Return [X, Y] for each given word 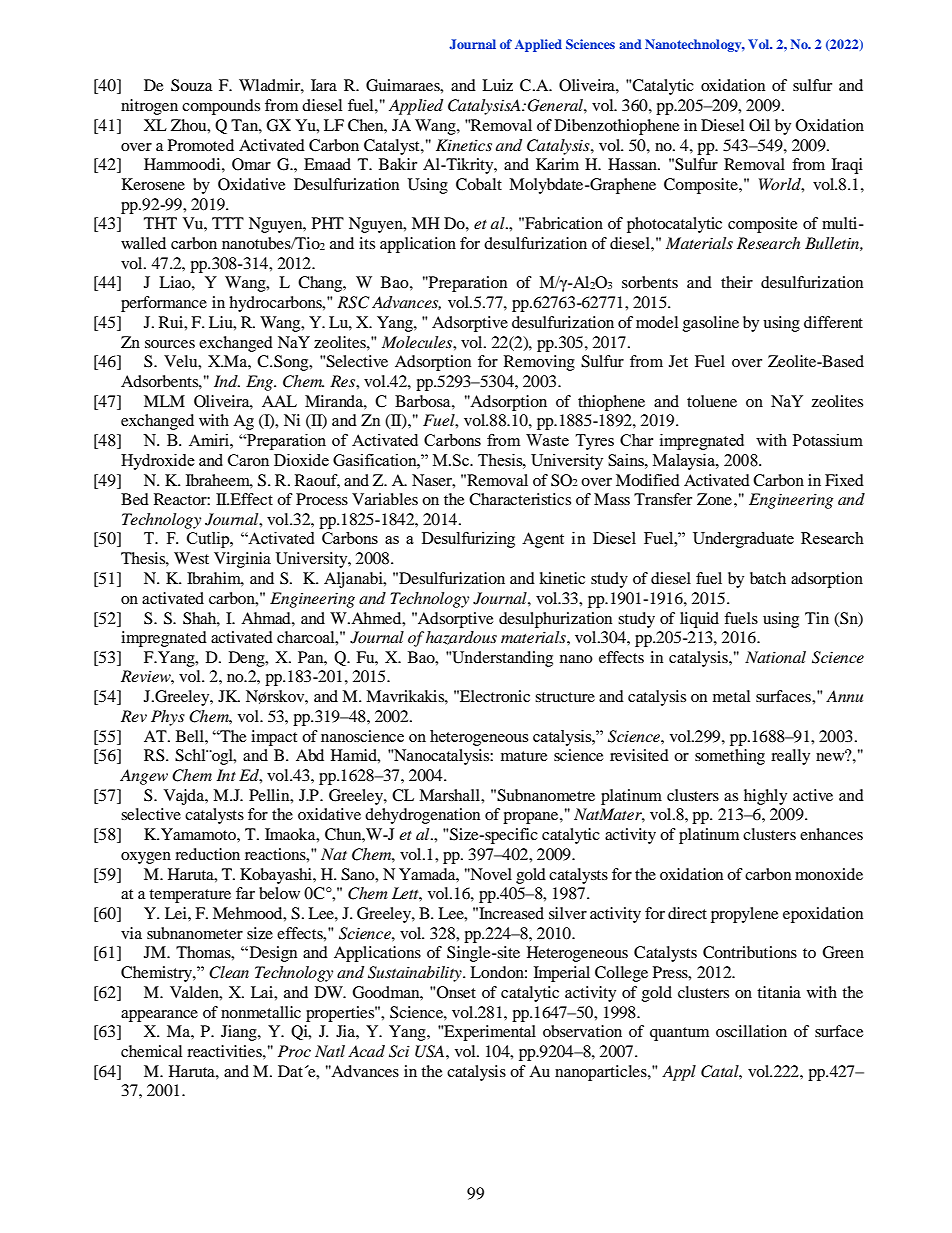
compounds [221, 107]
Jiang [240, 1033]
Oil [759, 125]
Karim [557, 164]
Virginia [242, 560]
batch [768, 578]
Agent [543, 540]
